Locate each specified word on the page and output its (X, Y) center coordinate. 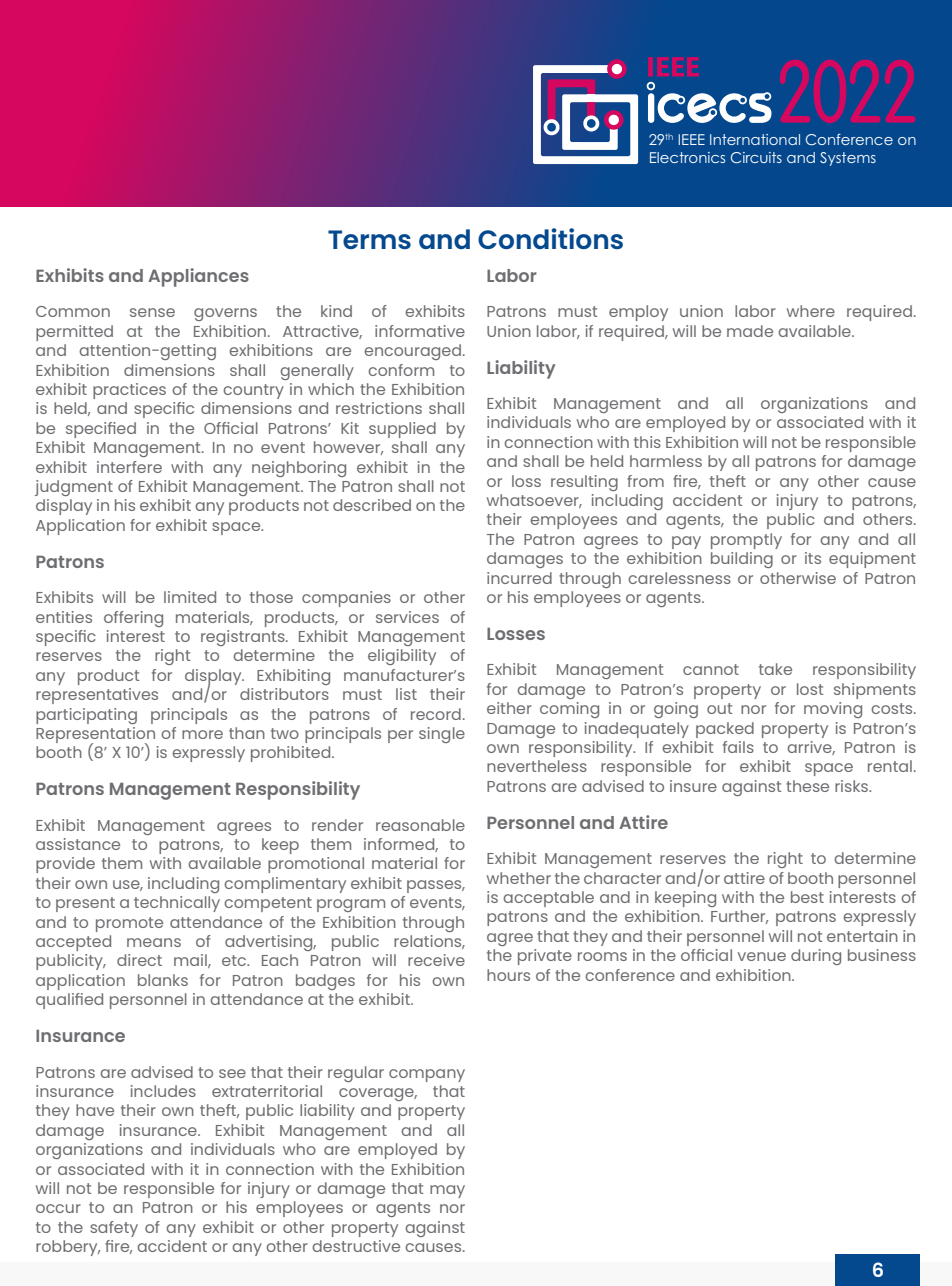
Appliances (198, 277)
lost (810, 689)
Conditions (550, 238)
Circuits (756, 157)
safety (114, 1229)
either (509, 708)
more (202, 734)
